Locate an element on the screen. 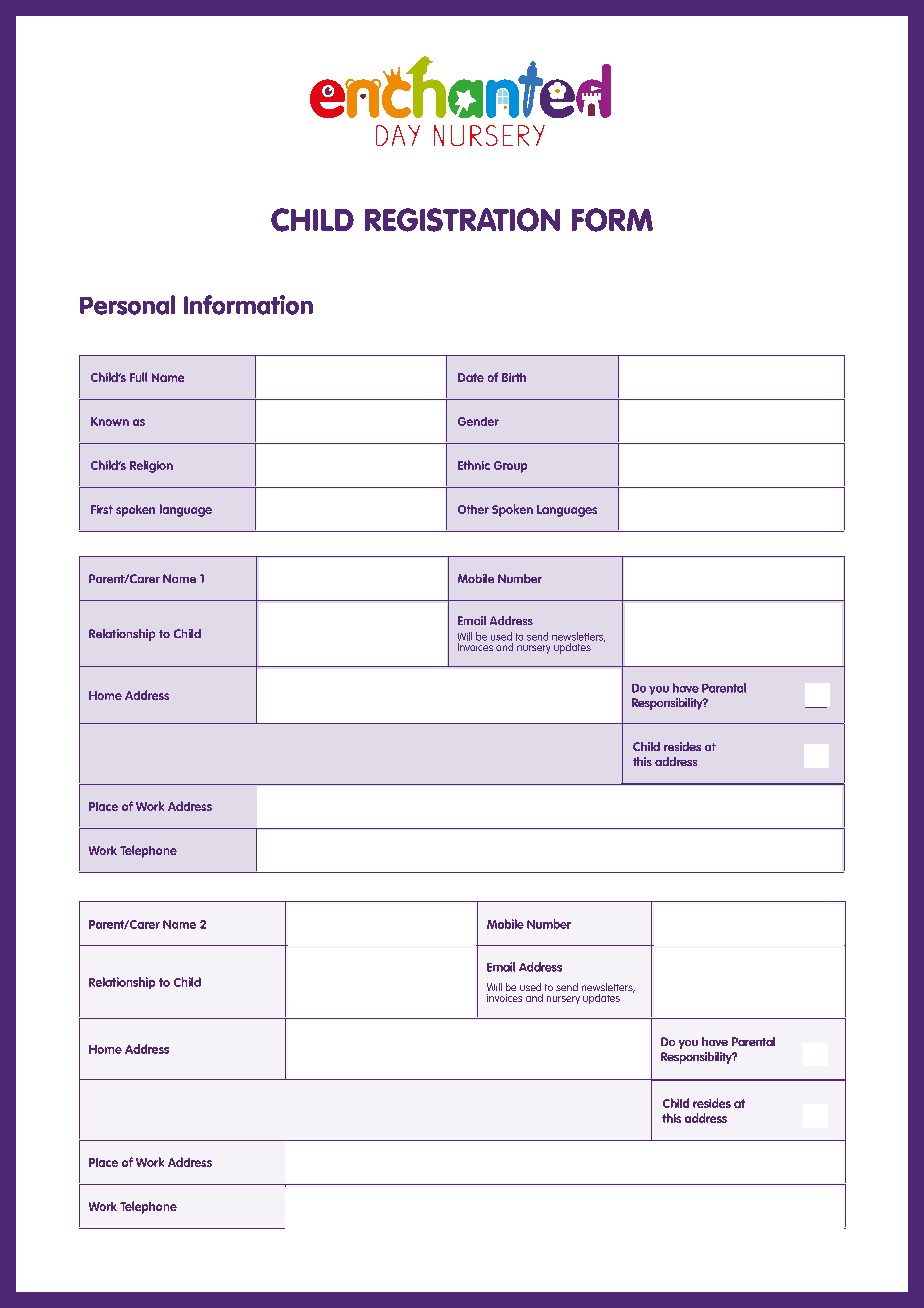 The image size is (924, 1308). Known is located at coordinates (110, 421).
